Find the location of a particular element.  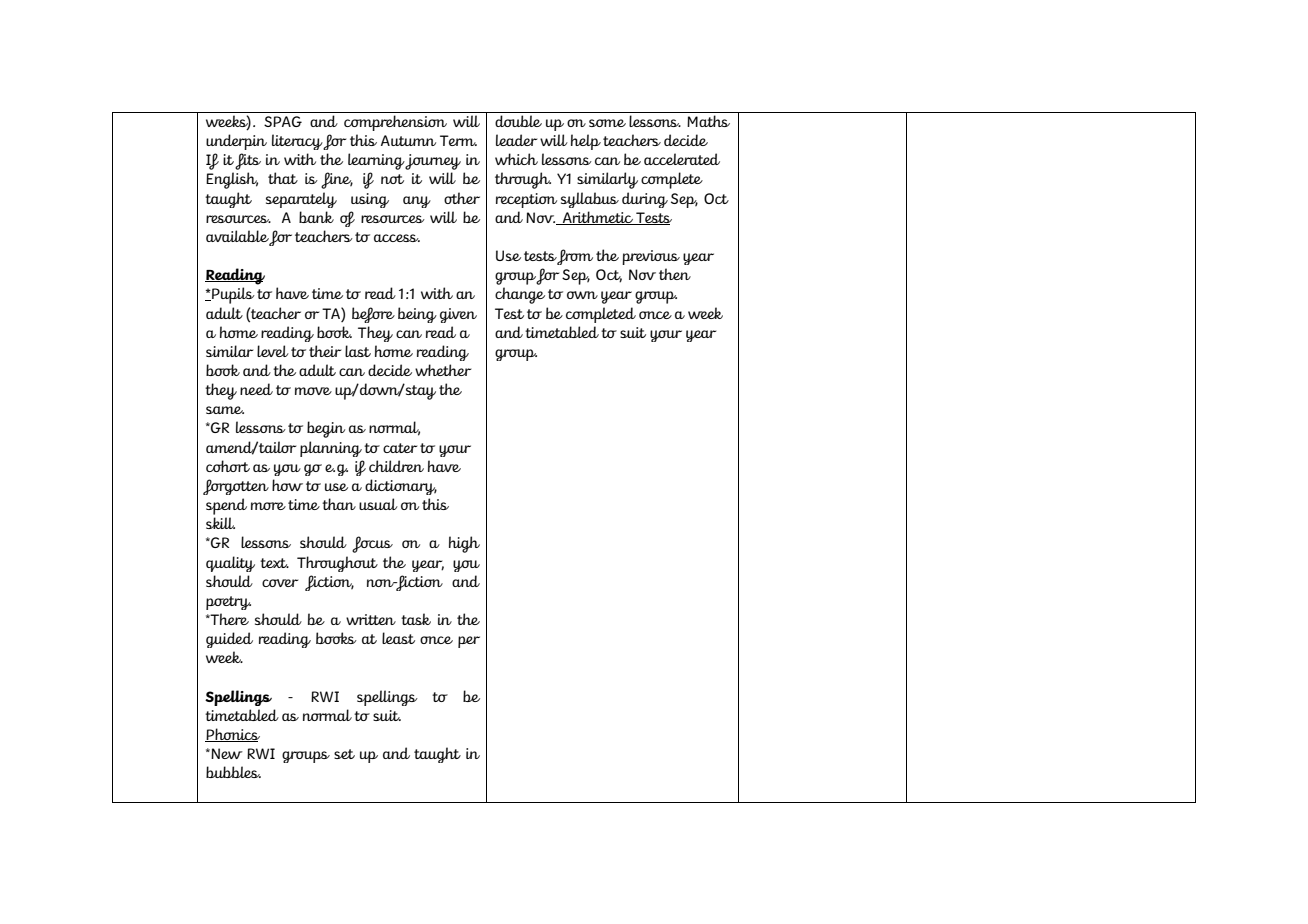

literacy is located at coordinates (298, 142).
